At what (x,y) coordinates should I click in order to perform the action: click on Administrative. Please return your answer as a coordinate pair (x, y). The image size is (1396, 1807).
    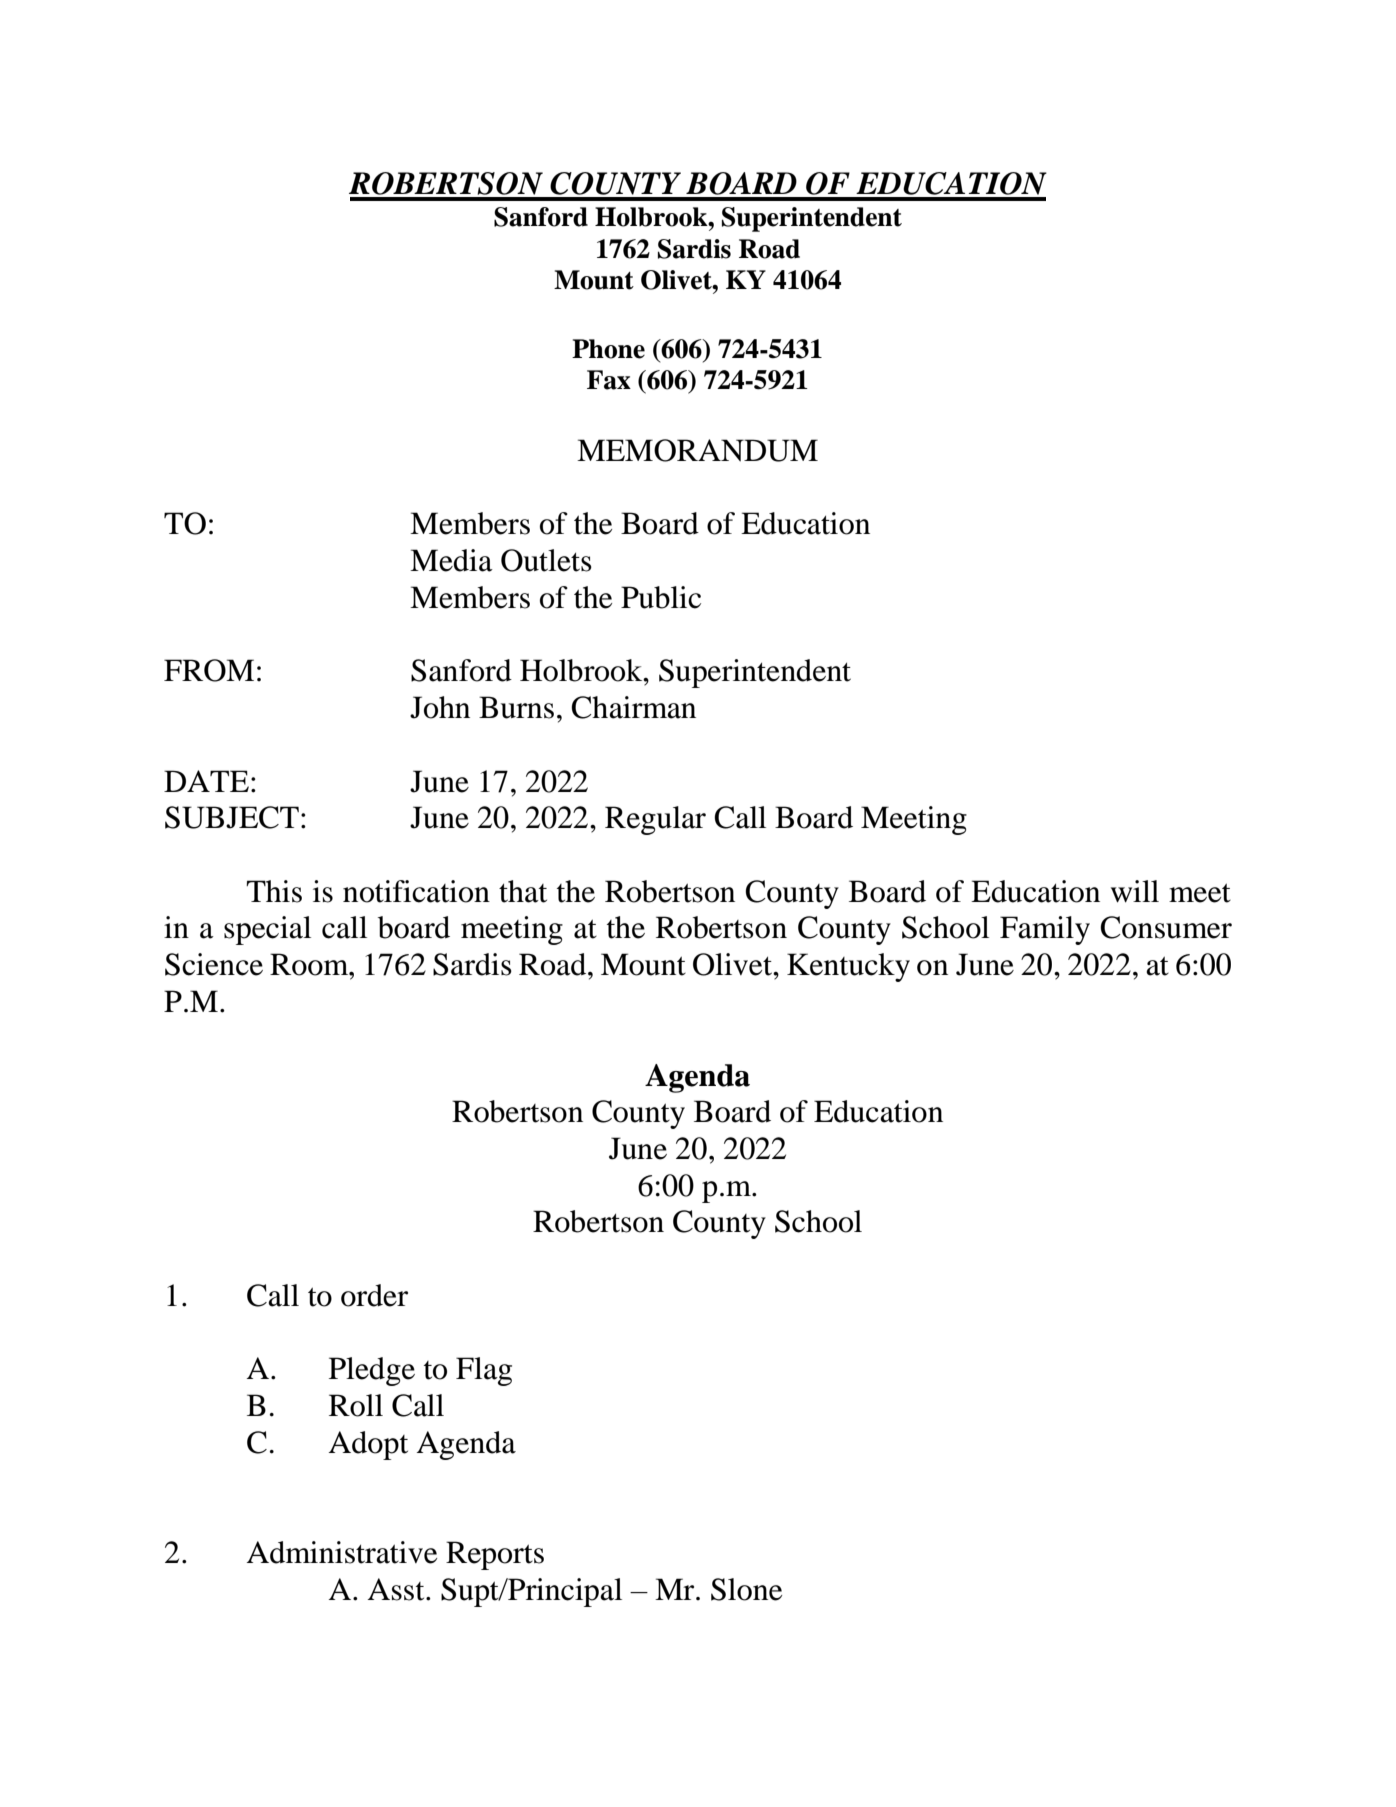
    Looking at the image, I should click on (342, 1552).
